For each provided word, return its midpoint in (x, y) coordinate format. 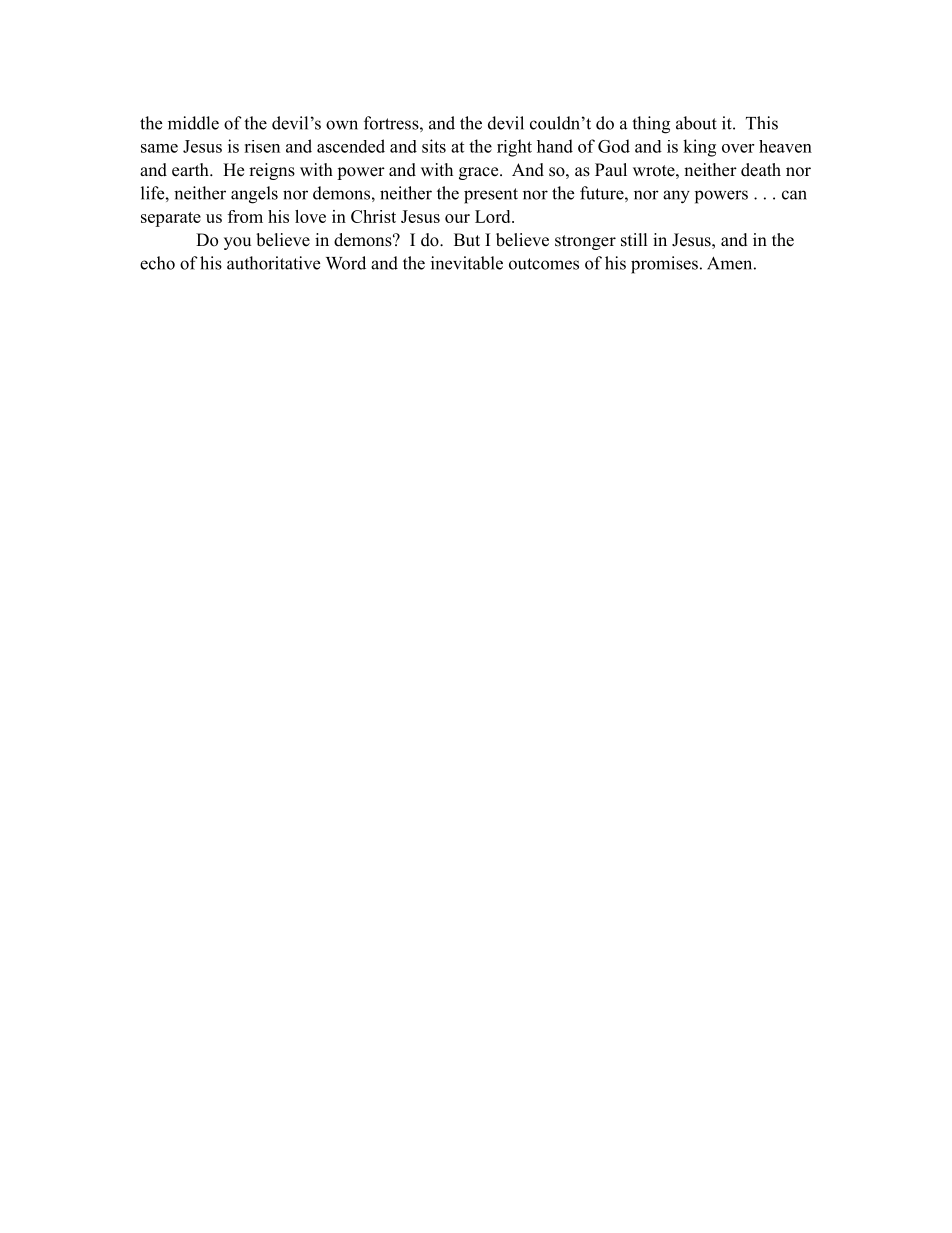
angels (254, 195)
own (342, 125)
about (696, 123)
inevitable (467, 263)
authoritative (273, 263)
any (676, 197)
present (491, 196)
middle (193, 123)
